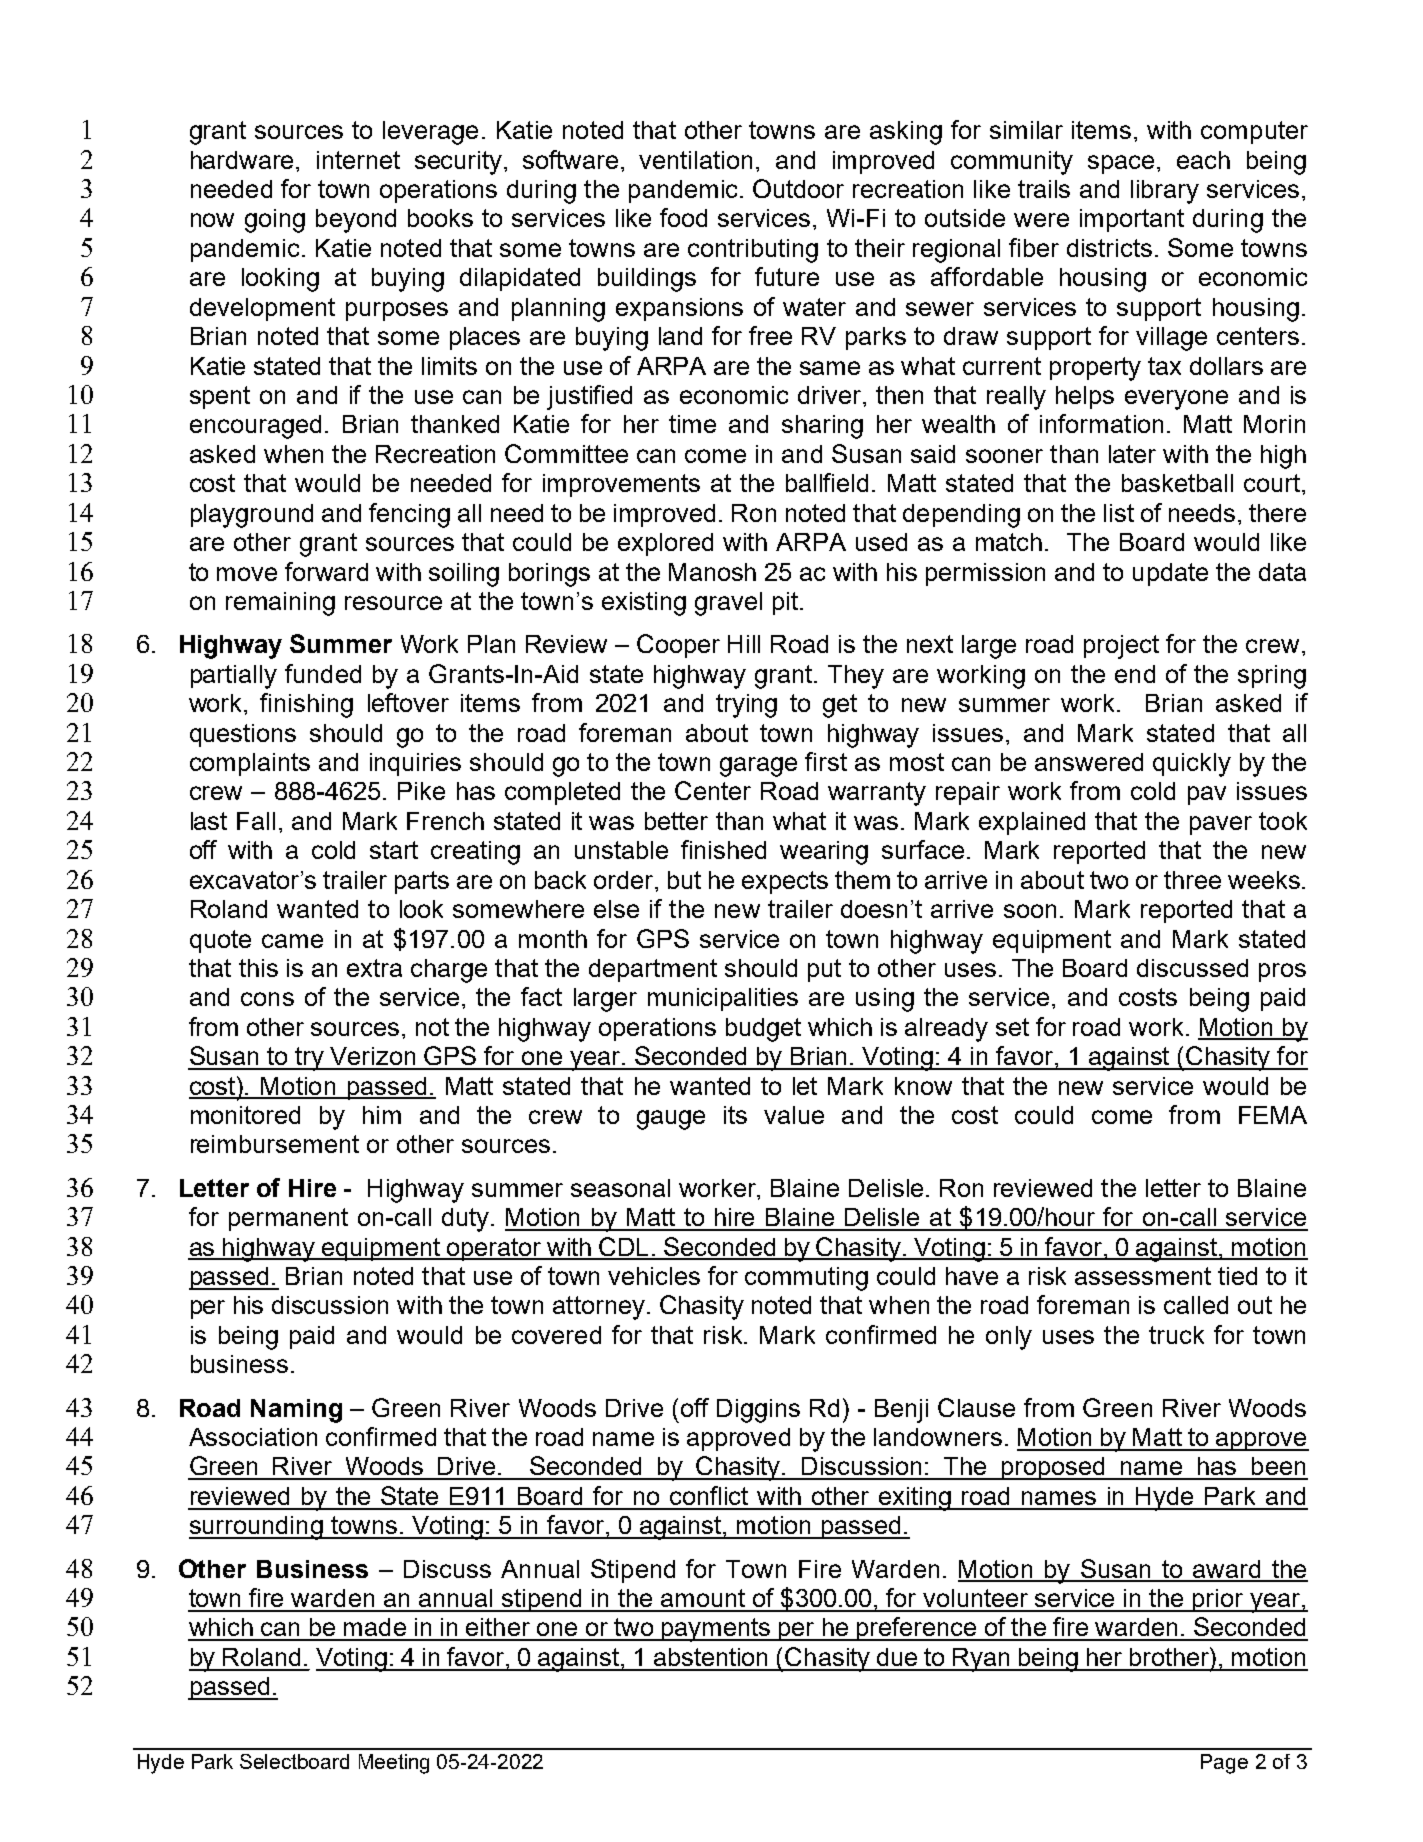  What do you see at coordinates (1170, 574) in the screenshot?
I see `update` at bounding box center [1170, 574].
